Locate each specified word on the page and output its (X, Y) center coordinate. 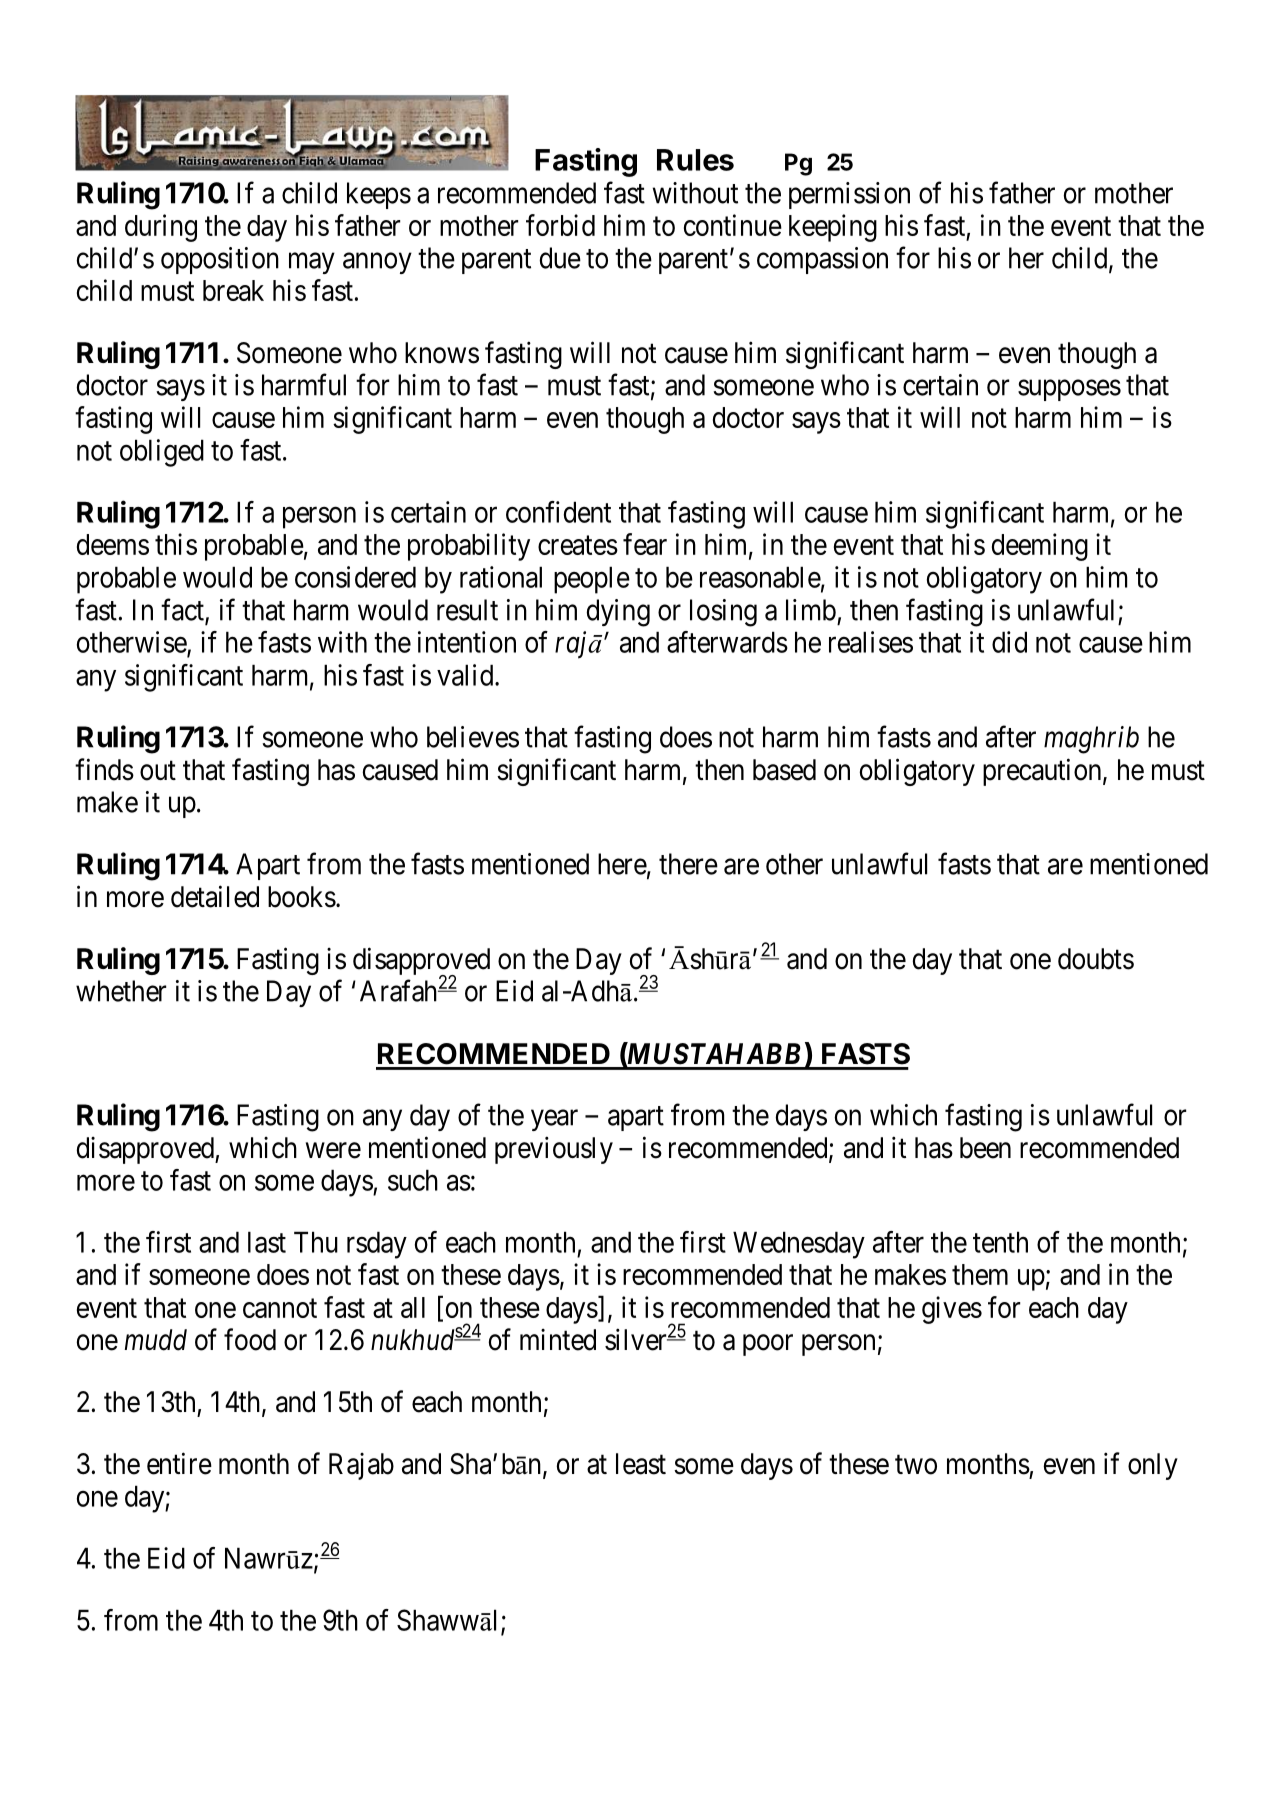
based (784, 770)
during (161, 228)
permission (849, 195)
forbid (560, 225)
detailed (215, 896)
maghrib (1091, 740)
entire (179, 1463)
